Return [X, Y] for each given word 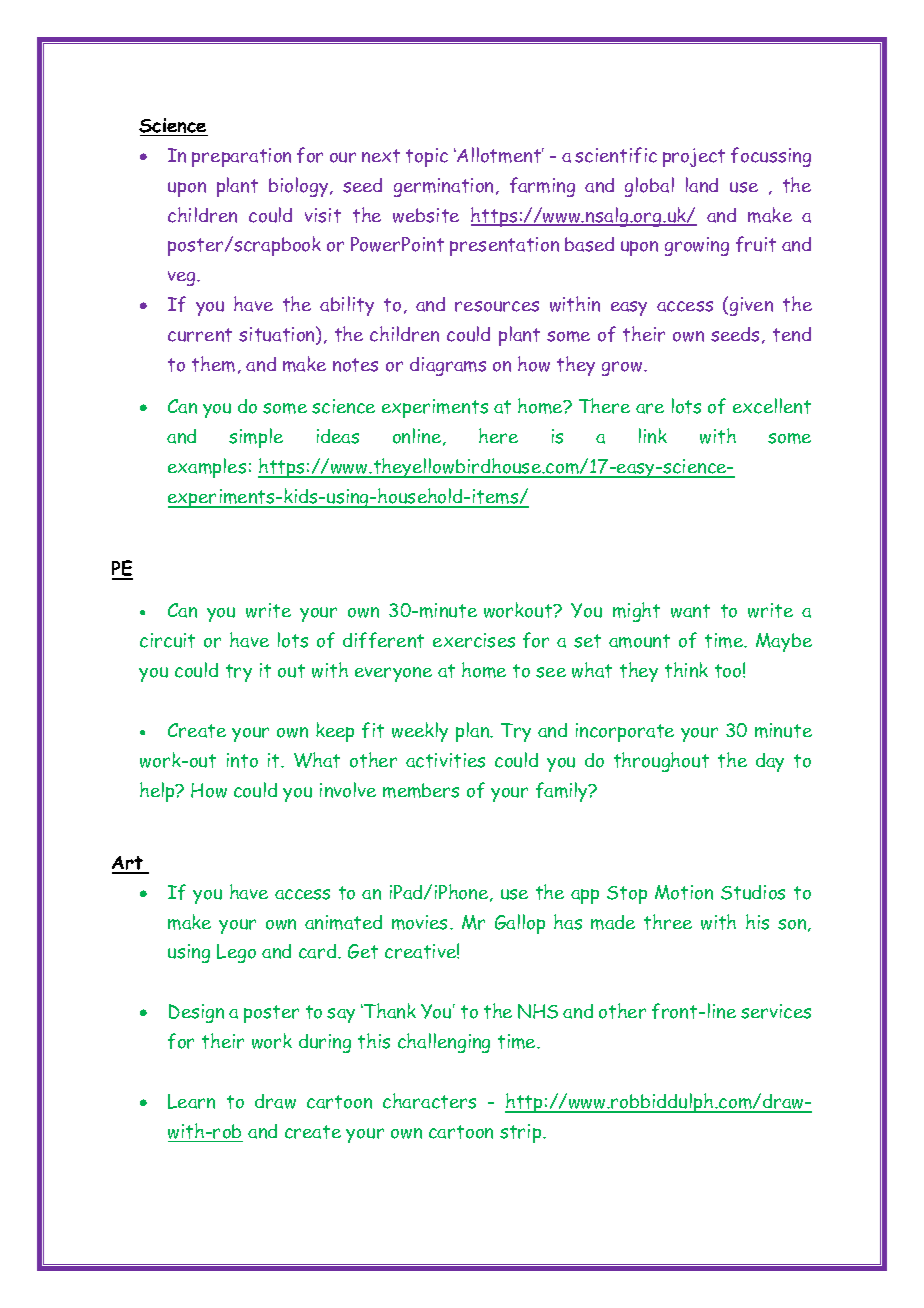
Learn [191, 1101]
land [702, 185]
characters [429, 1101]
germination [445, 187]
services [776, 1011]
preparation [241, 157]
